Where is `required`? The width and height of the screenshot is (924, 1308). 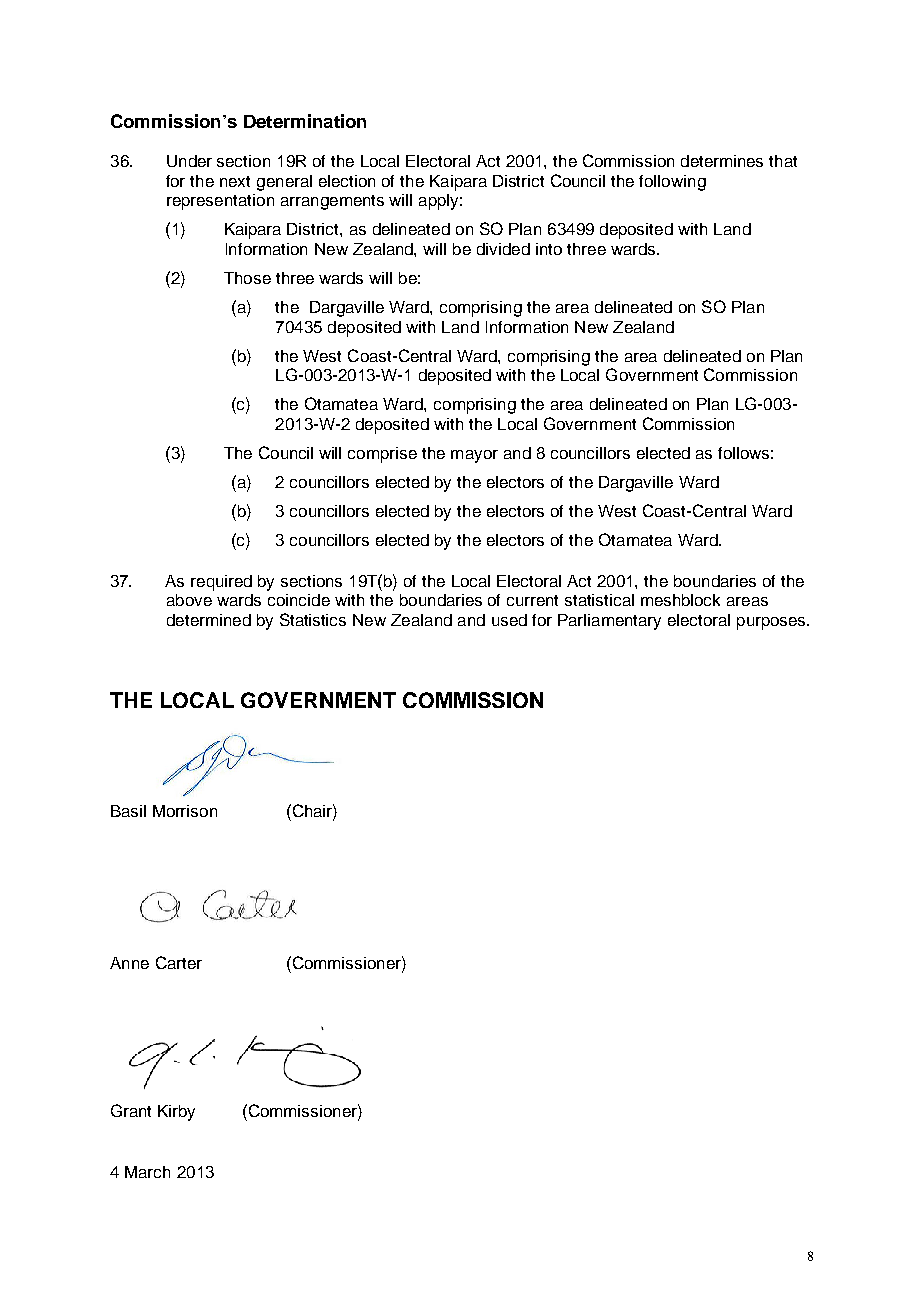
required is located at coordinates (221, 583).
